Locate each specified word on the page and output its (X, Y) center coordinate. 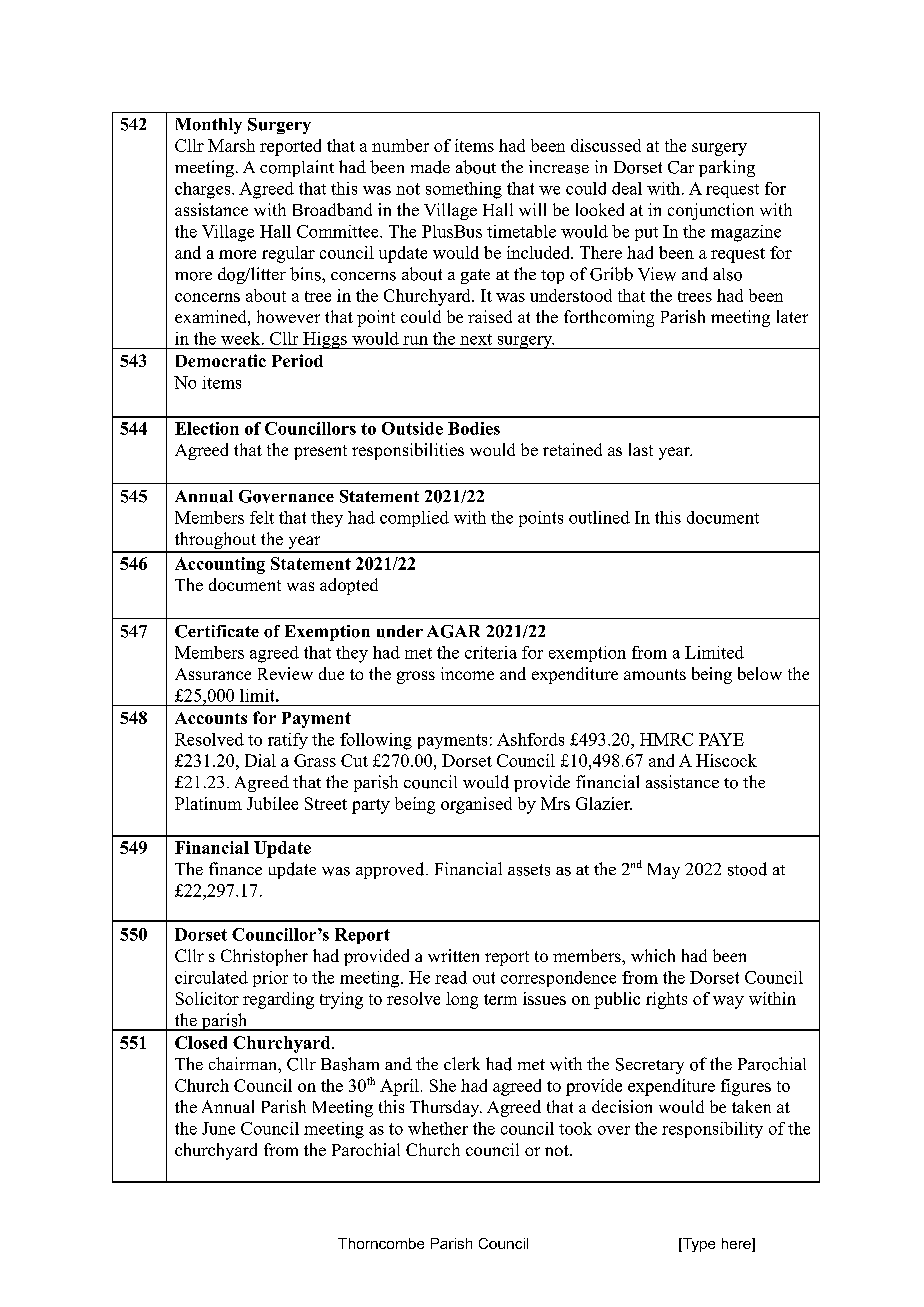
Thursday (446, 1108)
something (464, 190)
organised (476, 805)
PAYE (721, 739)
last (641, 449)
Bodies (474, 428)
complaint (297, 168)
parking (727, 168)
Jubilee (272, 803)
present (320, 452)
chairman (244, 1063)
